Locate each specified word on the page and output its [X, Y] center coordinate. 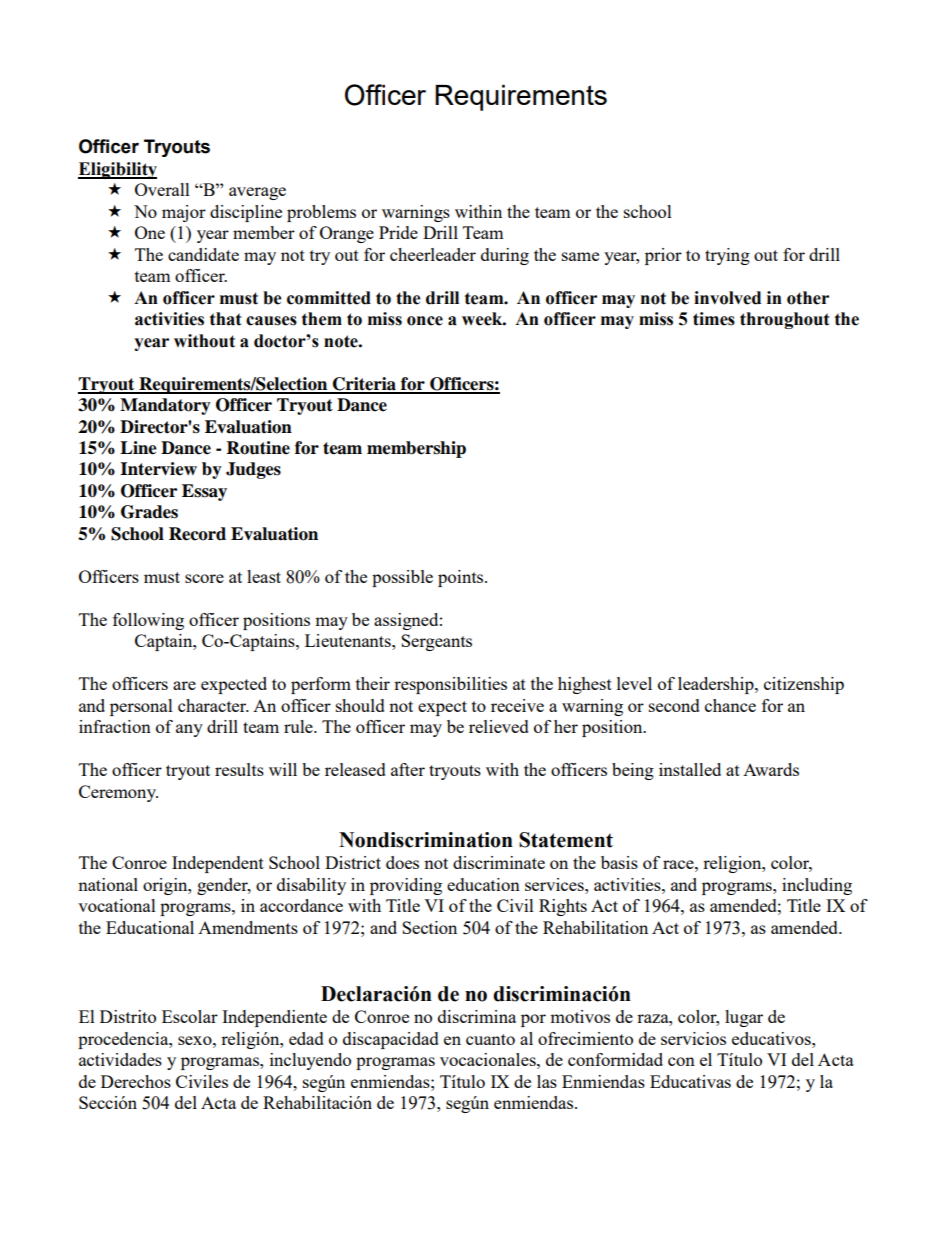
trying [727, 256]
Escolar [190, 1016]
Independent [218, 864]
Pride [398, 232]
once [425, 321]
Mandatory [165, 406]
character [213, 705]
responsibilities [450, 685]
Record [197, 534]
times [714, 319]
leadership [717, 685]
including [817, 886]
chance [730, 705]
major [184, 213]
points [462, 578]
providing [406, 886]
